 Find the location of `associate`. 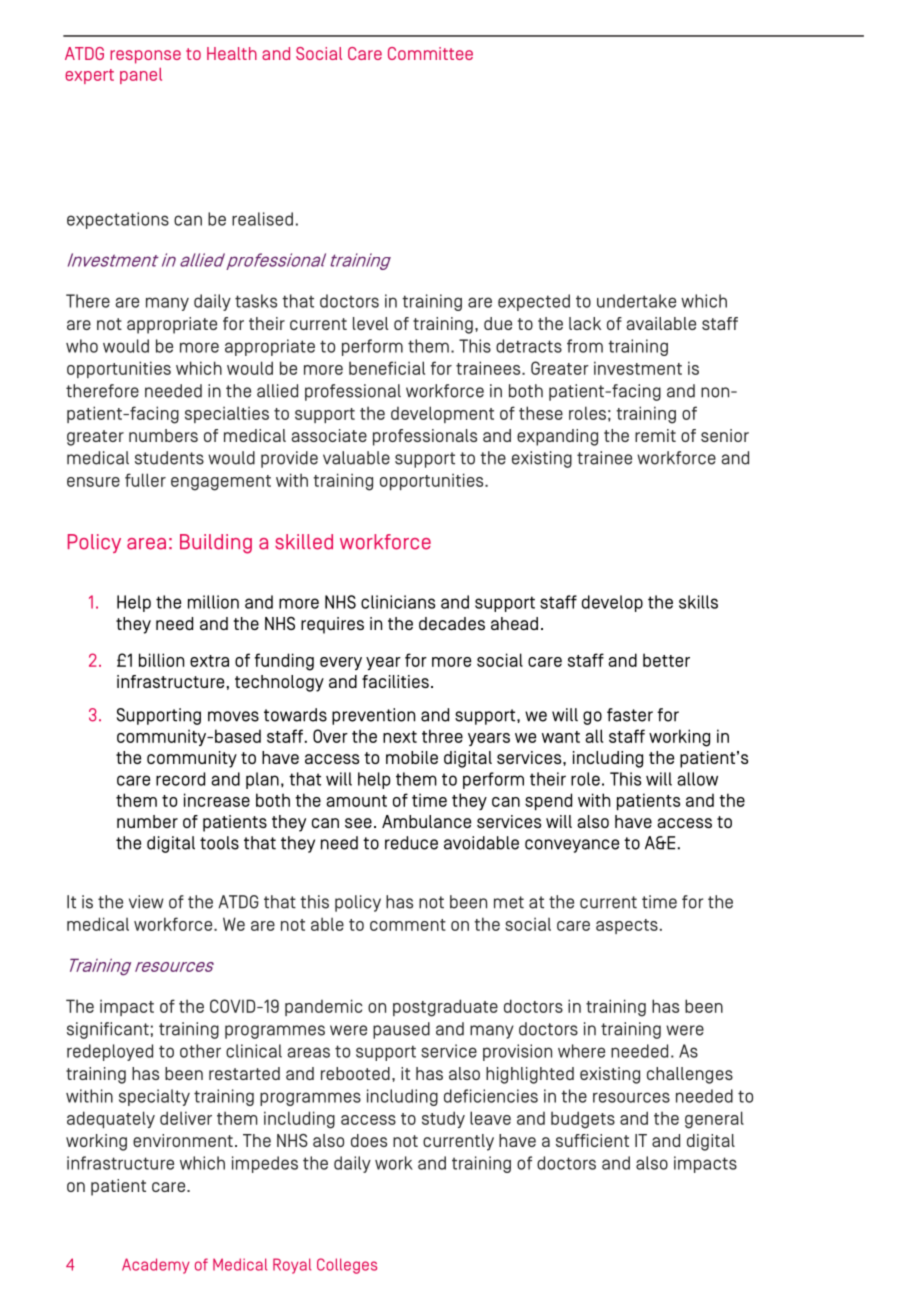

associate is located at coordinates (329, 435).
